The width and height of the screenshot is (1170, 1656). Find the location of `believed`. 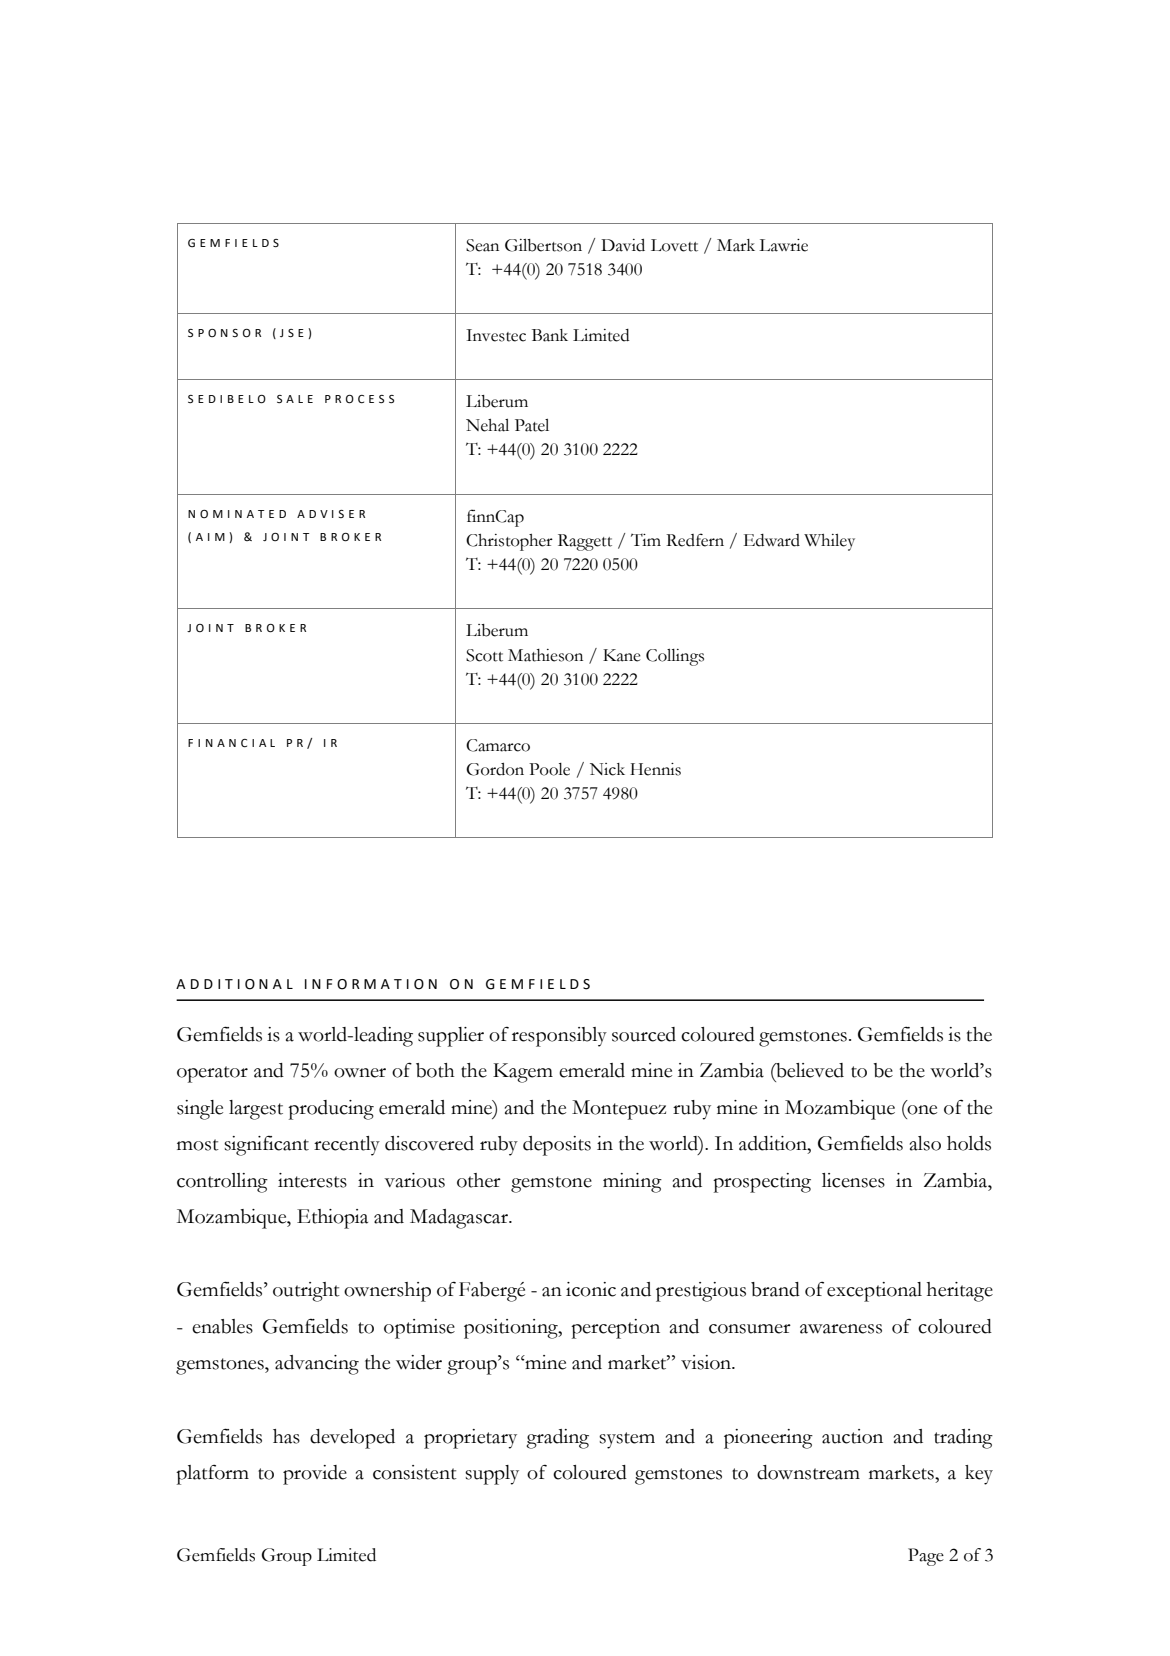

believed is located at coordinates (809, 1071).
